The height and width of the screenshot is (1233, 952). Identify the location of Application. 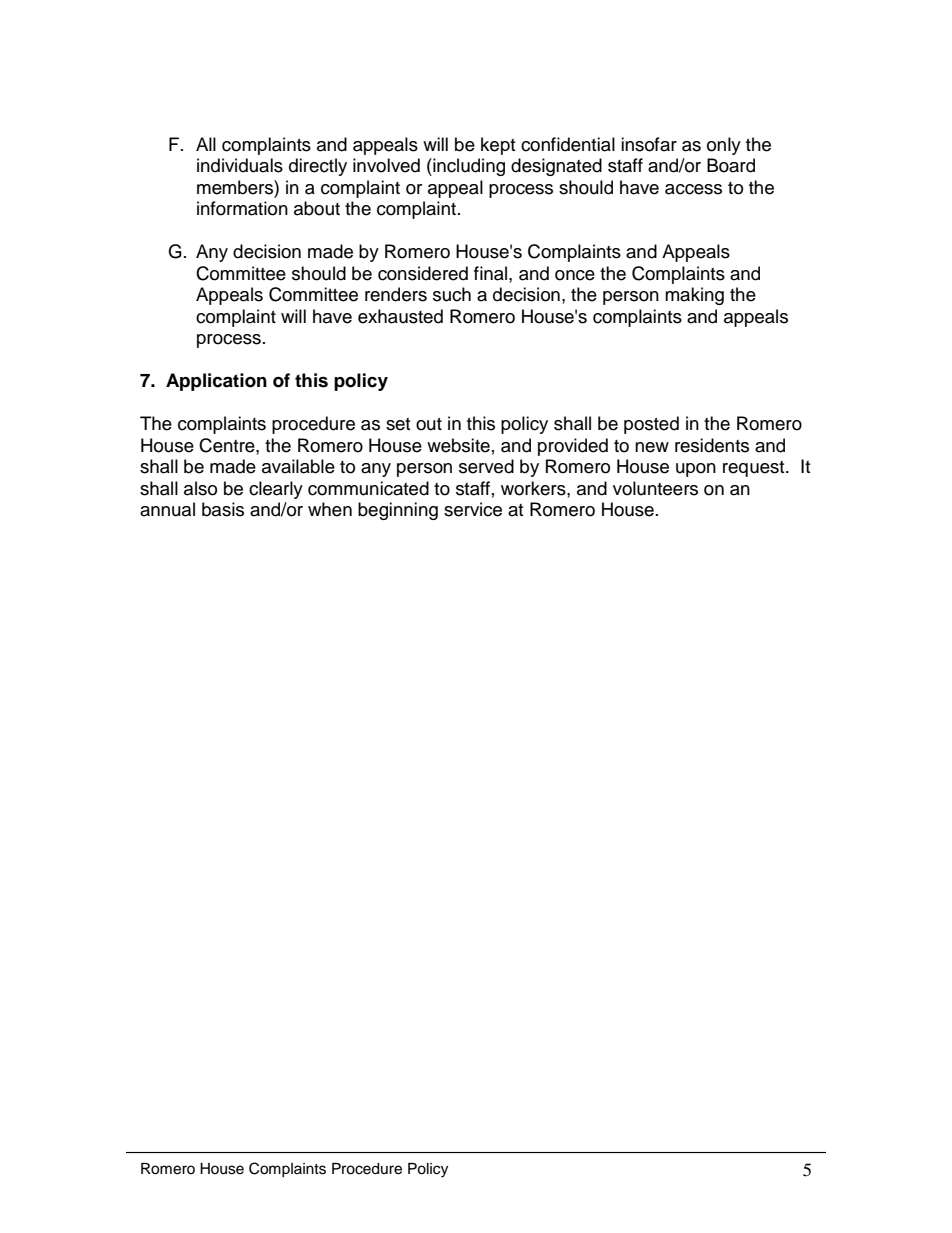
(216, 382).
